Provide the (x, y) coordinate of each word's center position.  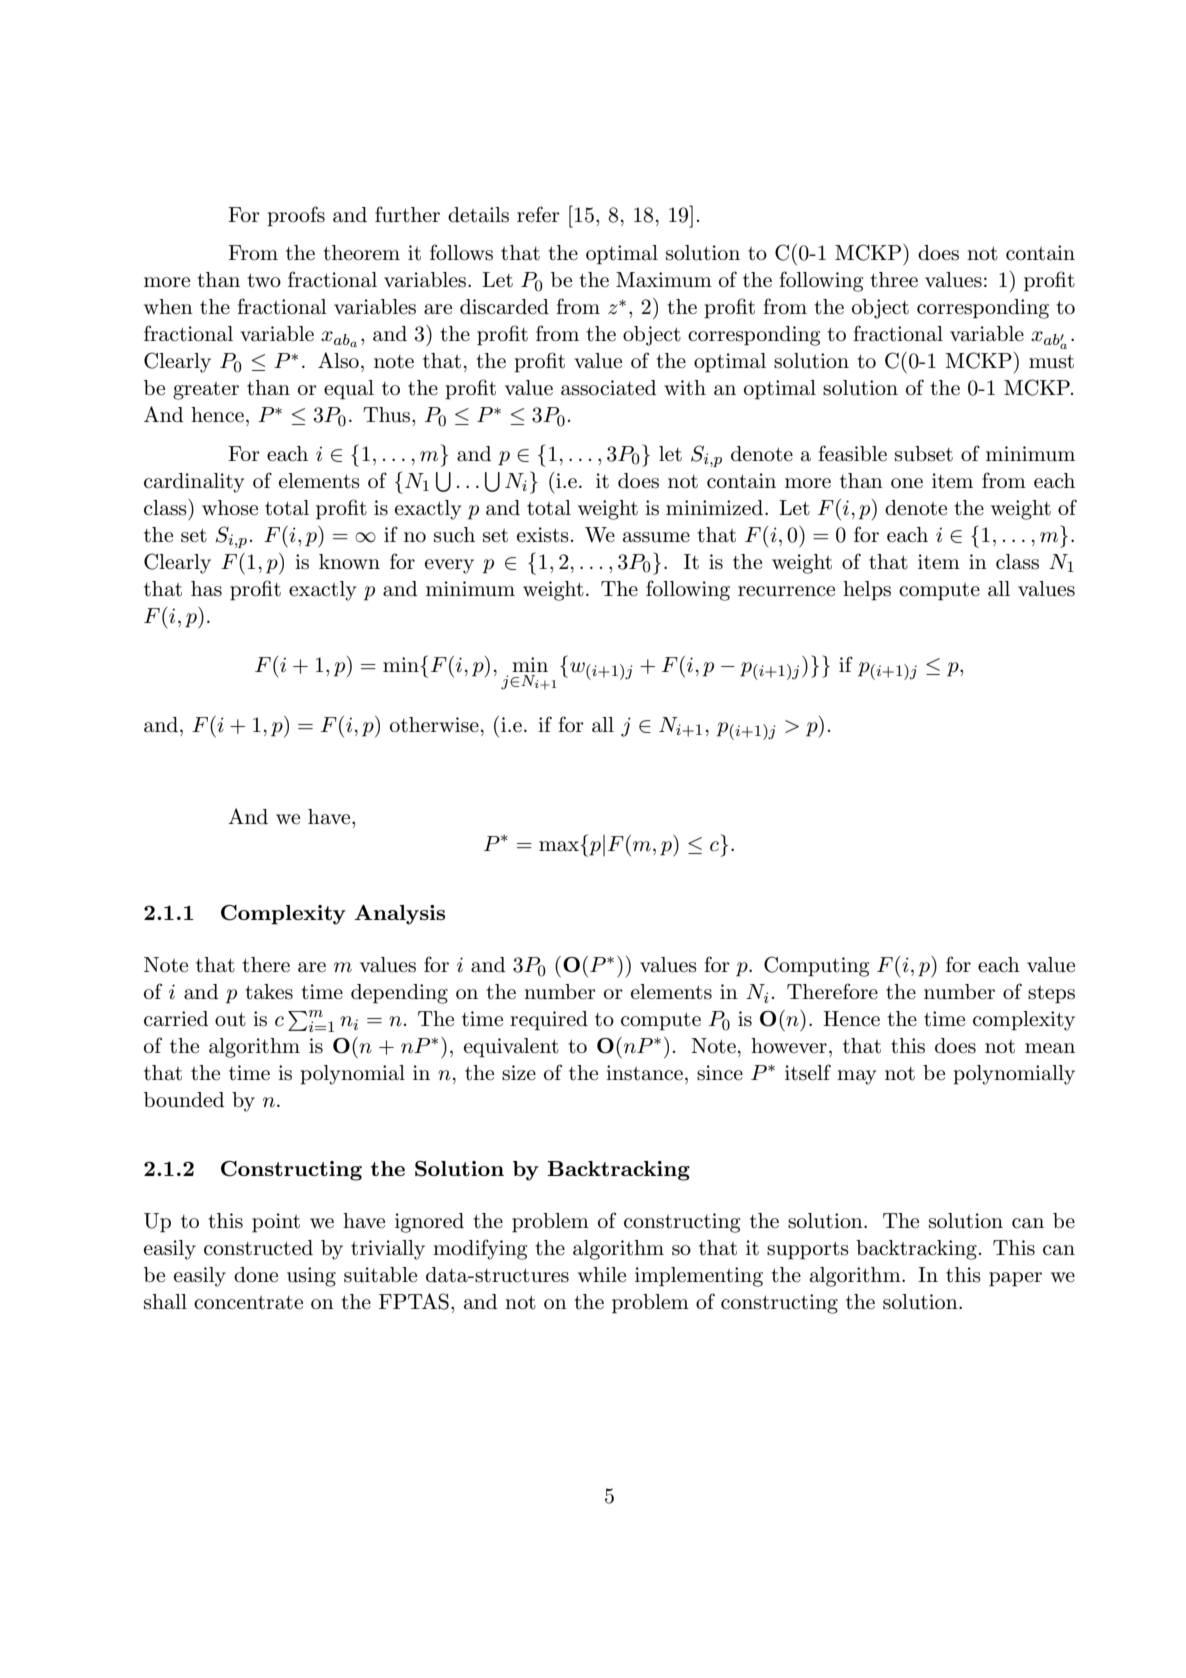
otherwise (434, 725)
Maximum (664, 280)
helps (867, 591)
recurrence (786, 591)
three (894, 280)
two (264, 280)
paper (1015, 1279)
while (602, 1275)
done (256, 1275)
